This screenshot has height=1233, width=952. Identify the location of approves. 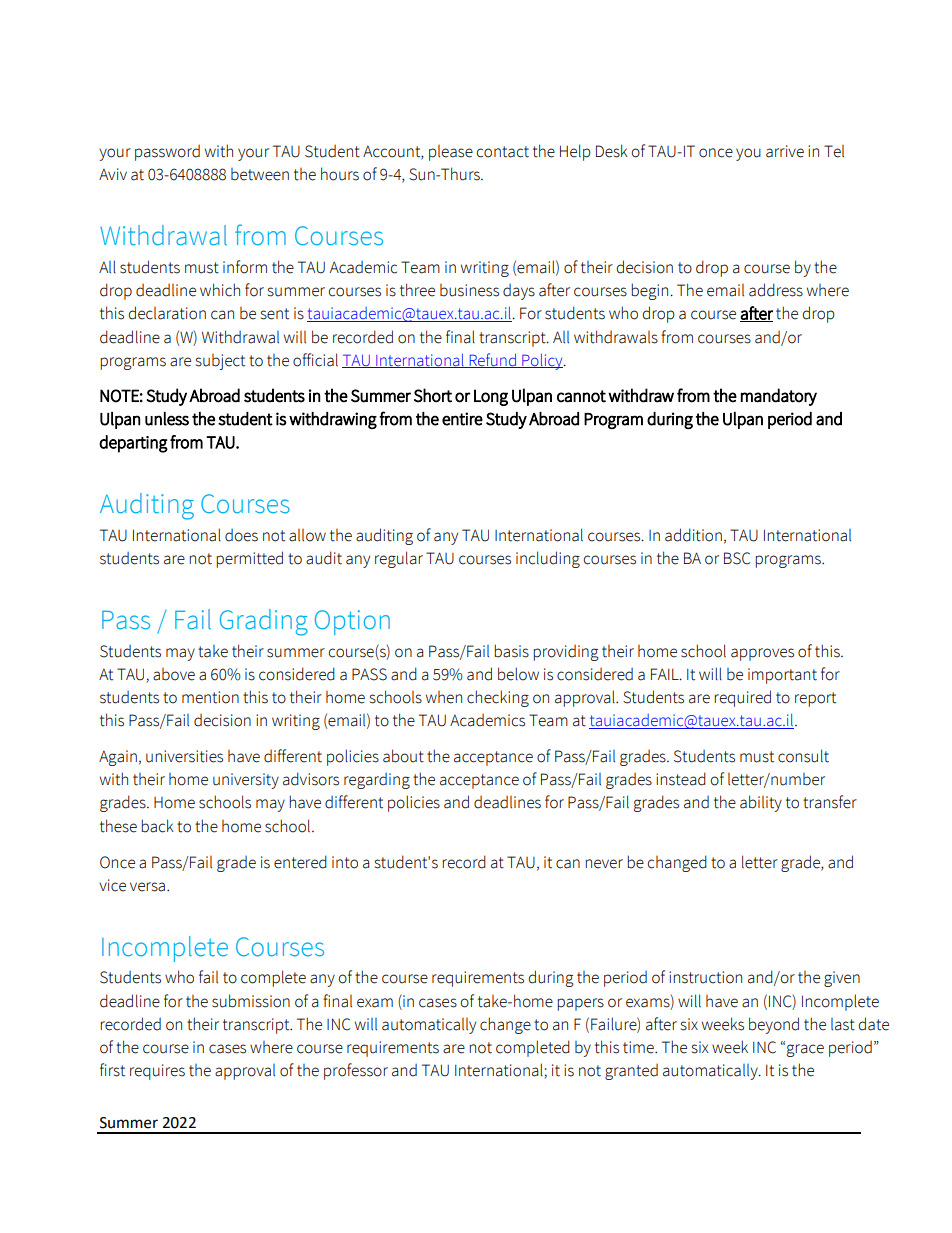
(762, 654).
